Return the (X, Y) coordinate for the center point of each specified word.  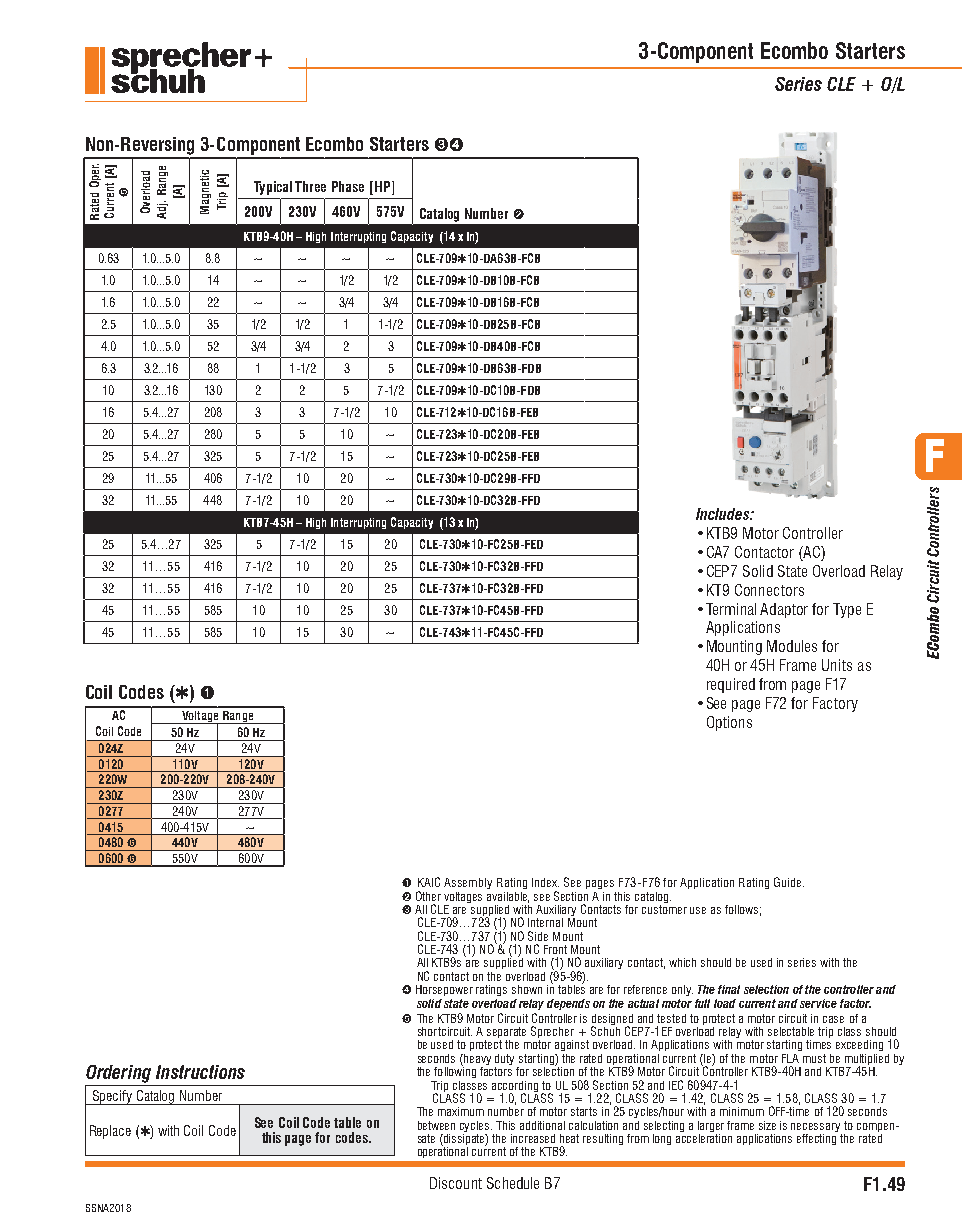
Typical (273, 188)
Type (847, 610)
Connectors (769, 590)
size (767, 1125)
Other (428, 896)
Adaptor (784, 610)
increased (533, 1138)
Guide (787, 882)
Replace (110, 1132)
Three (310, 186)
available (508, 897)
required (731, 685)
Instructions (200, 1072)
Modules (792, 646)
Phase (348, 186)
